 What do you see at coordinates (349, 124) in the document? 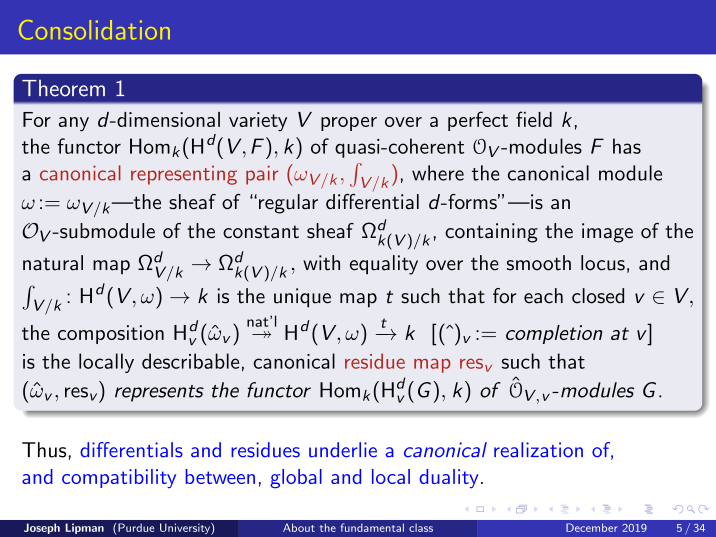
I see `proper` at bounding box center [349, 124].
